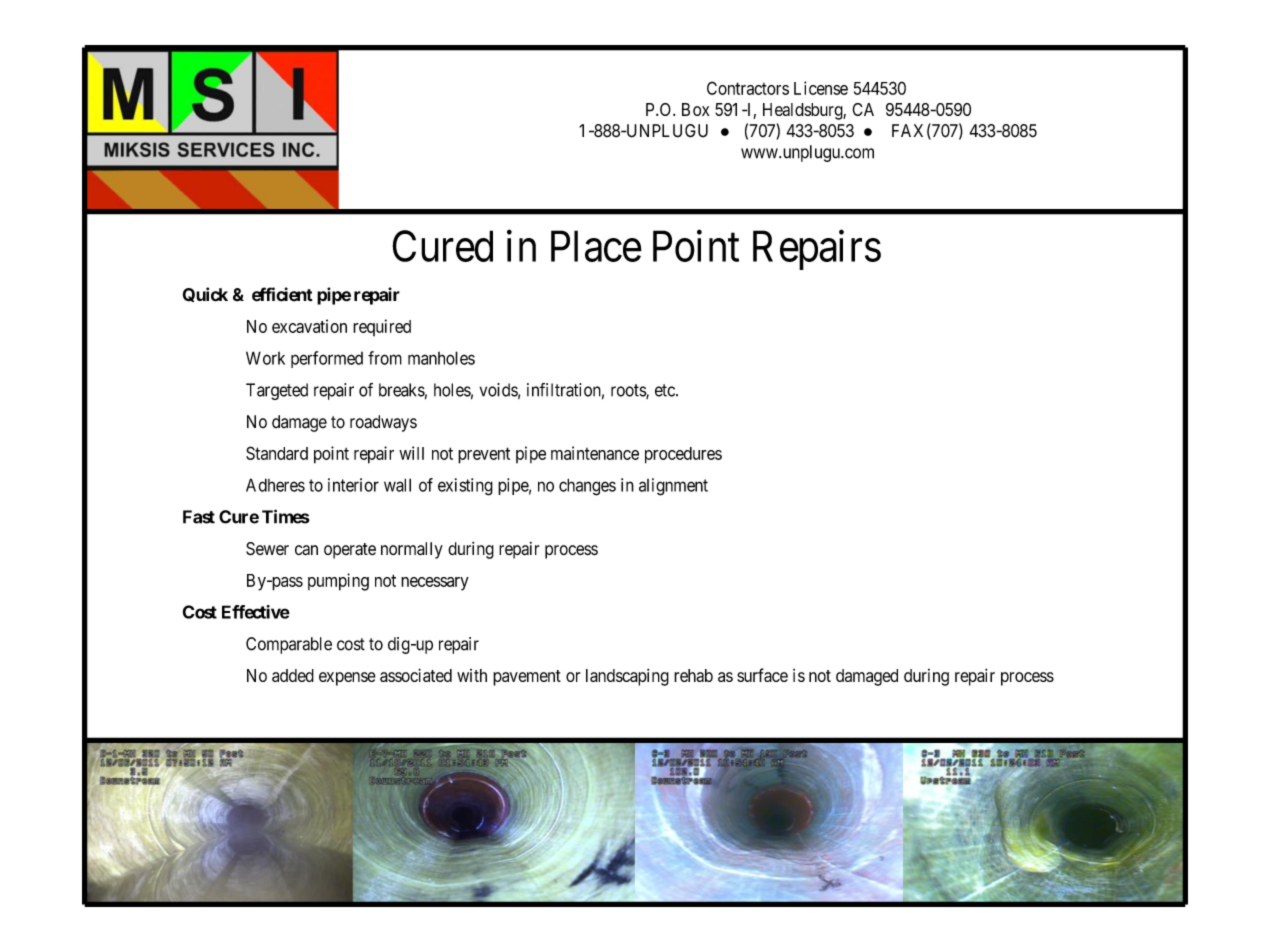 This image has width=1270, height=952. I want to click on efficient, so click(282, 294).
